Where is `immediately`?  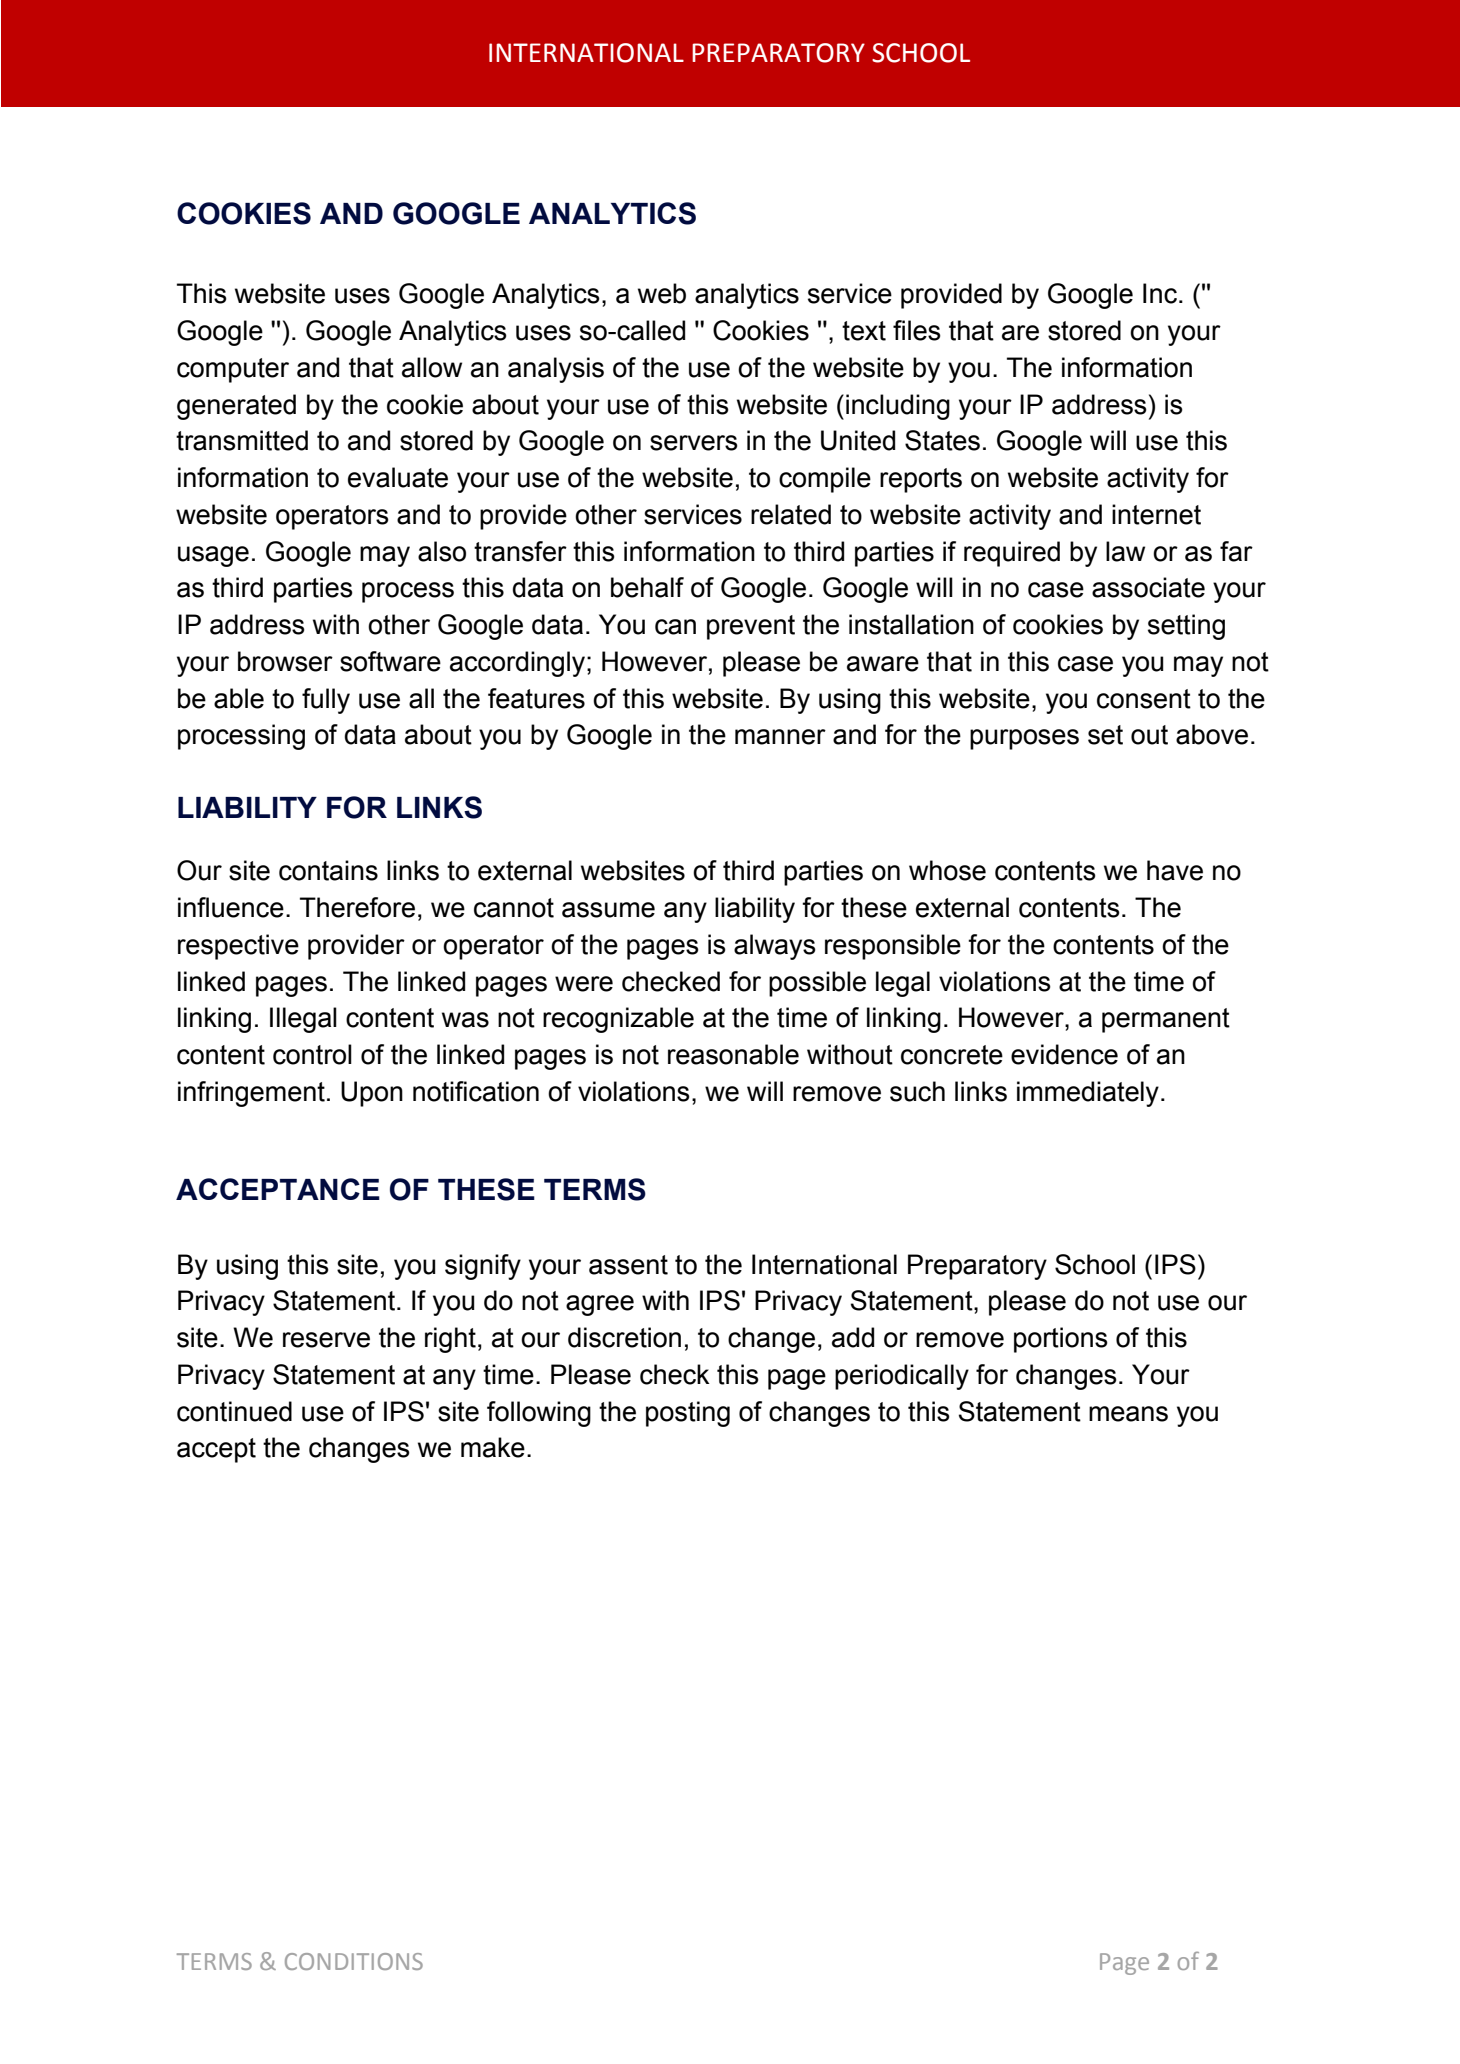 immediately is located at coordinates (1088, 1094).
